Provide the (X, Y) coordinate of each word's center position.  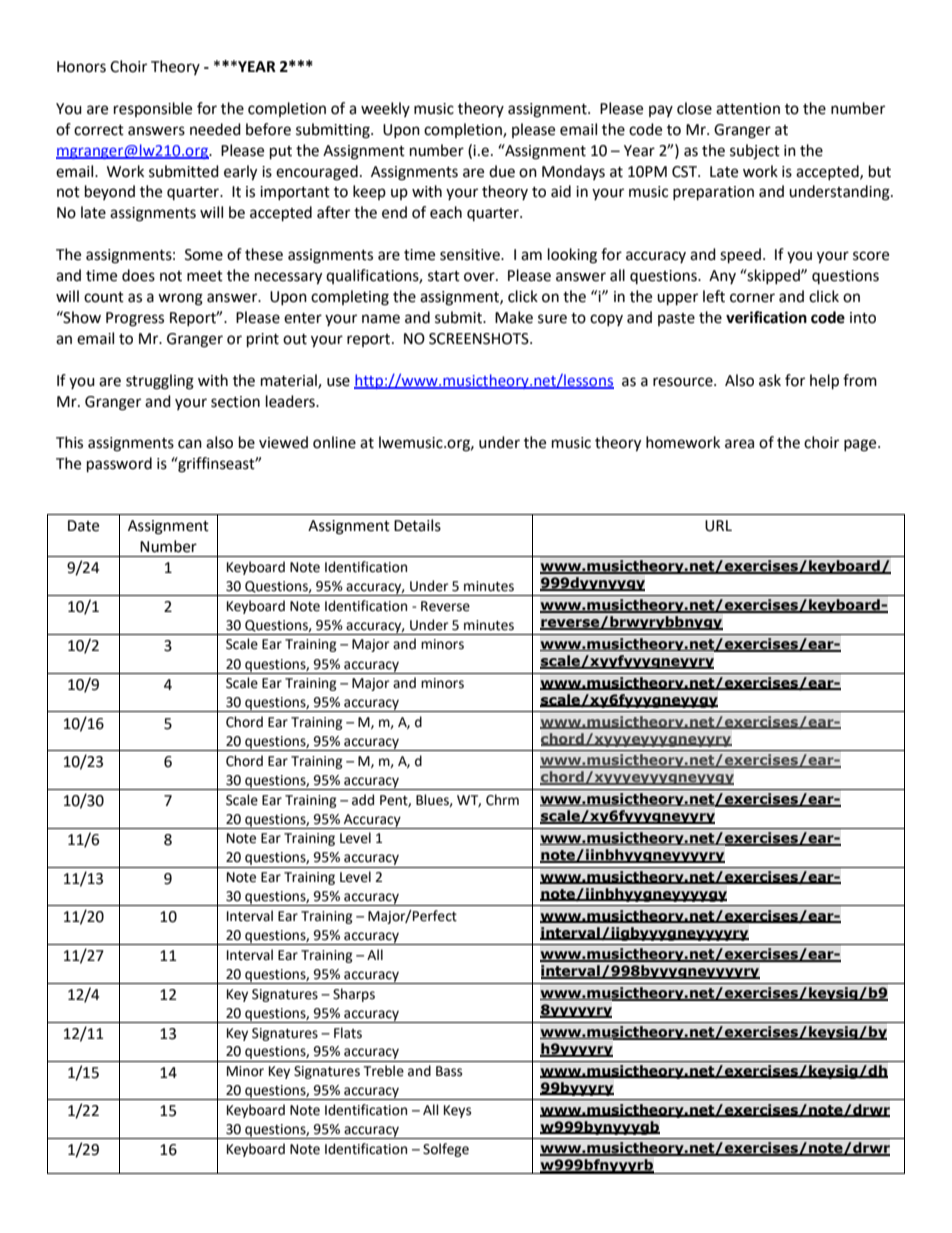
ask (770, 380)
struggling (160, 382)
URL (718, 526)
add (363, 800)
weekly (385, 109)
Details (417, 525)
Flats (348, 1033)
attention (748, 109)
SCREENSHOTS (480, 339)
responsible (153, 109)
